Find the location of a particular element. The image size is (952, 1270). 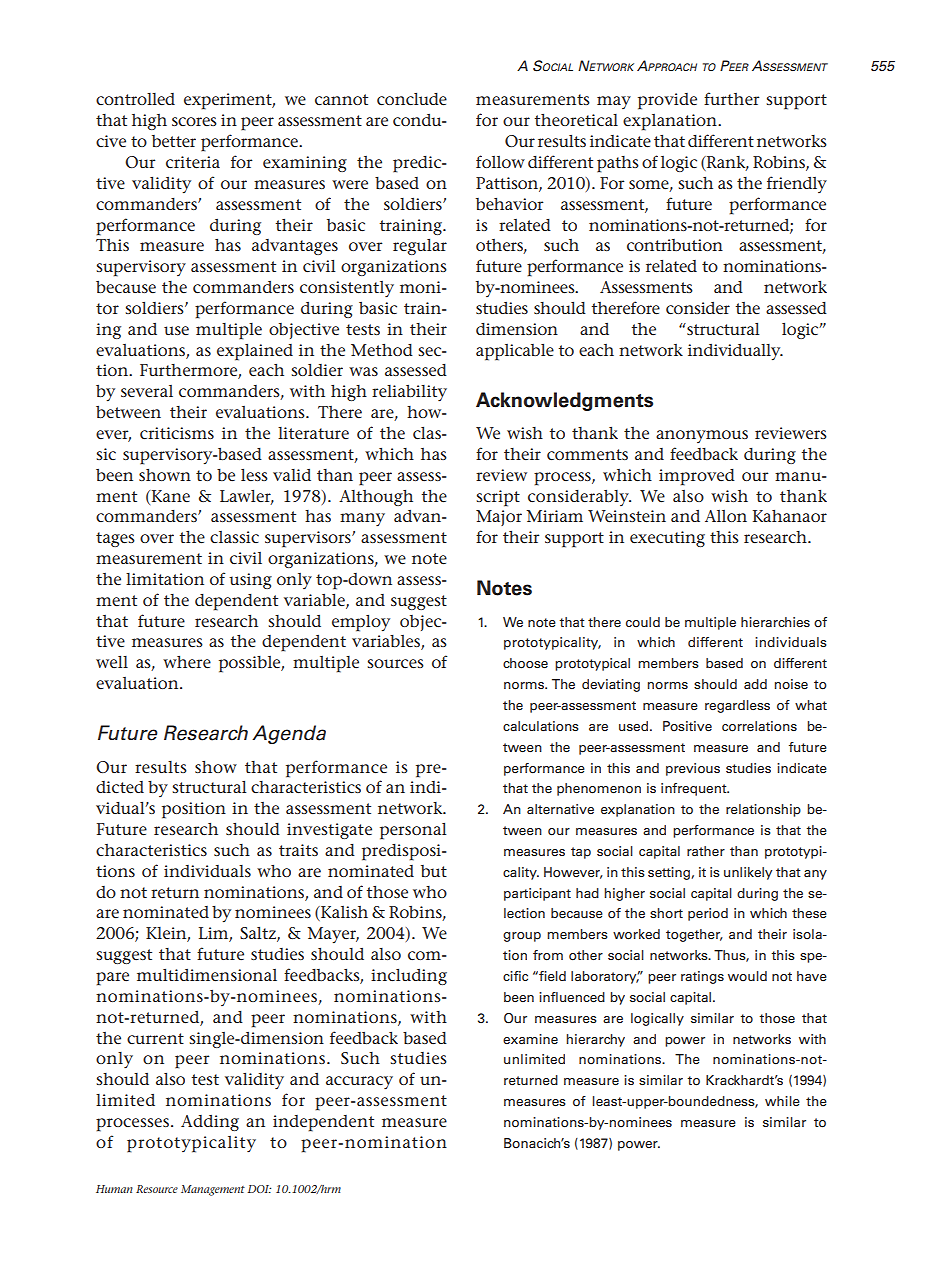

Major is located at coordinates (499, 518).
